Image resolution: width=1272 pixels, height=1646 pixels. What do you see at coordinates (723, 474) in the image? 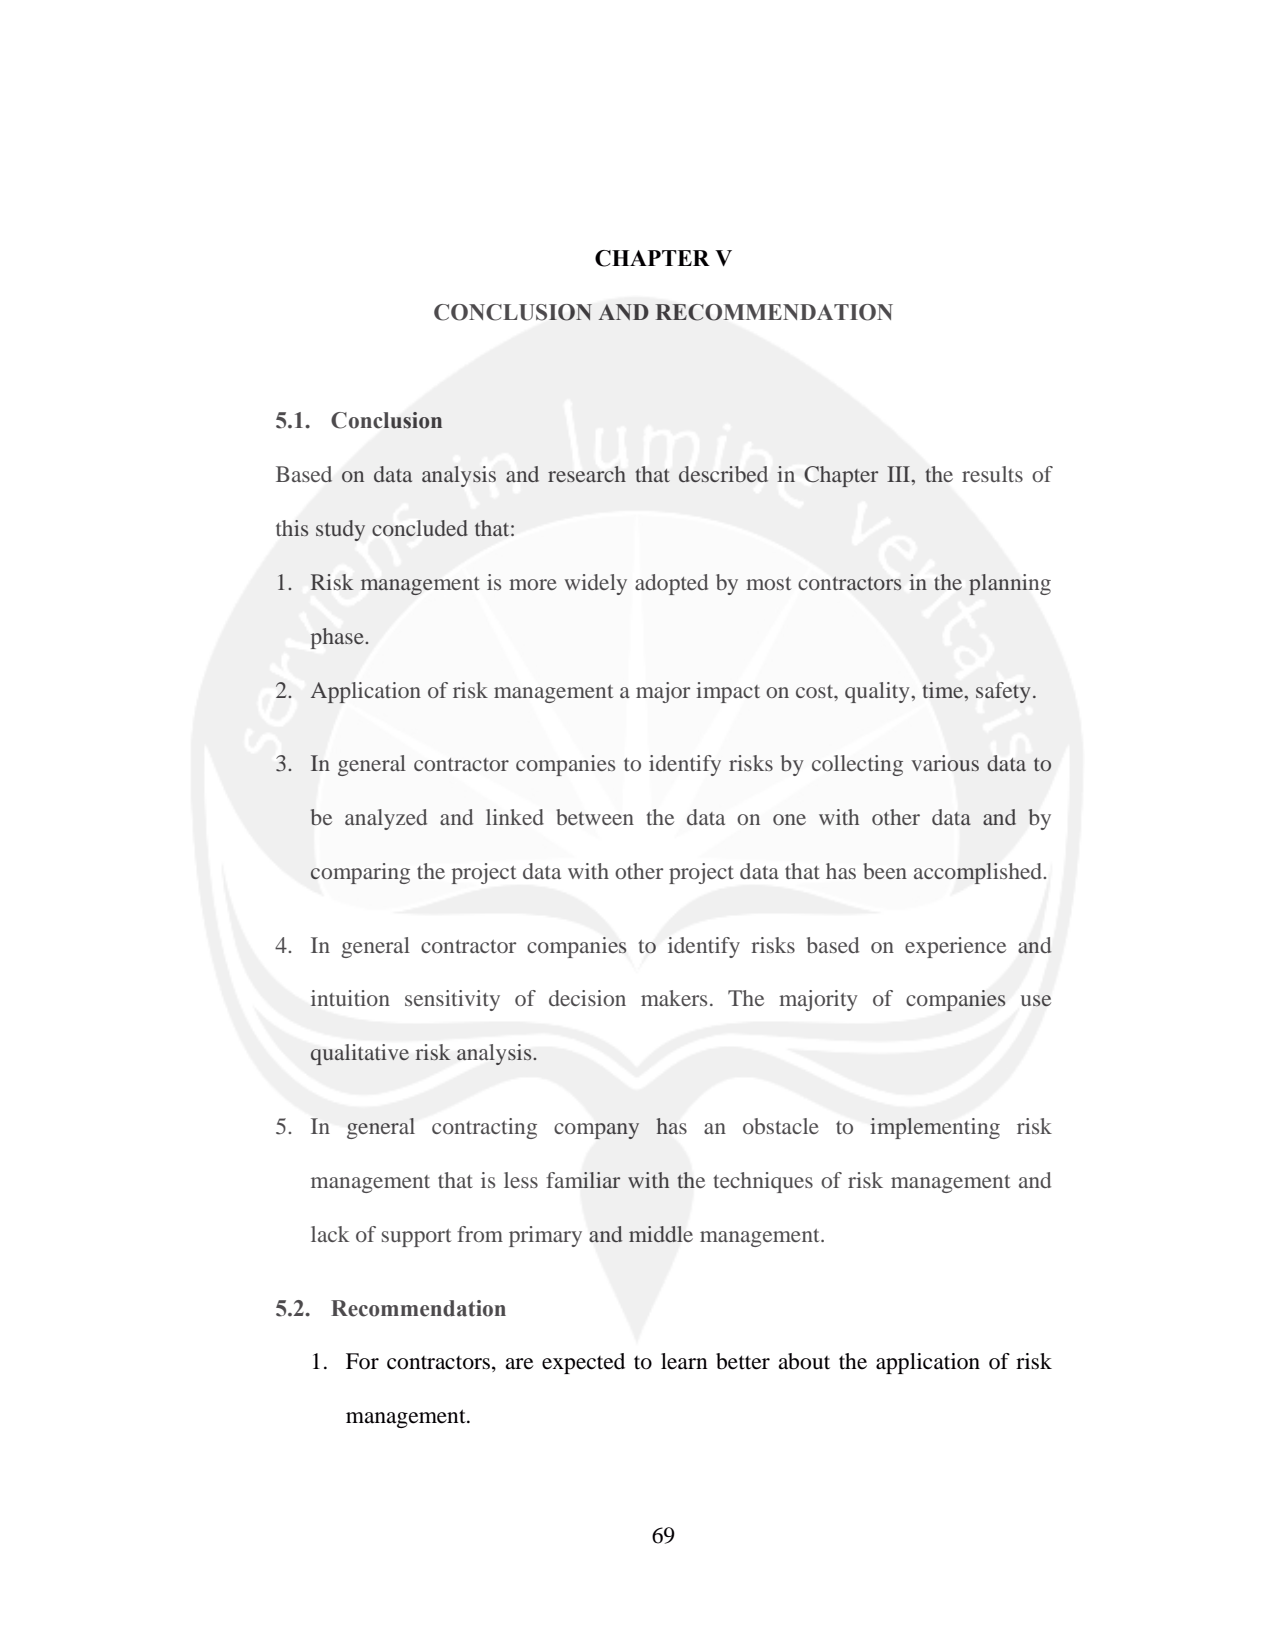
I see `described` at bounding box center [723, 474].
